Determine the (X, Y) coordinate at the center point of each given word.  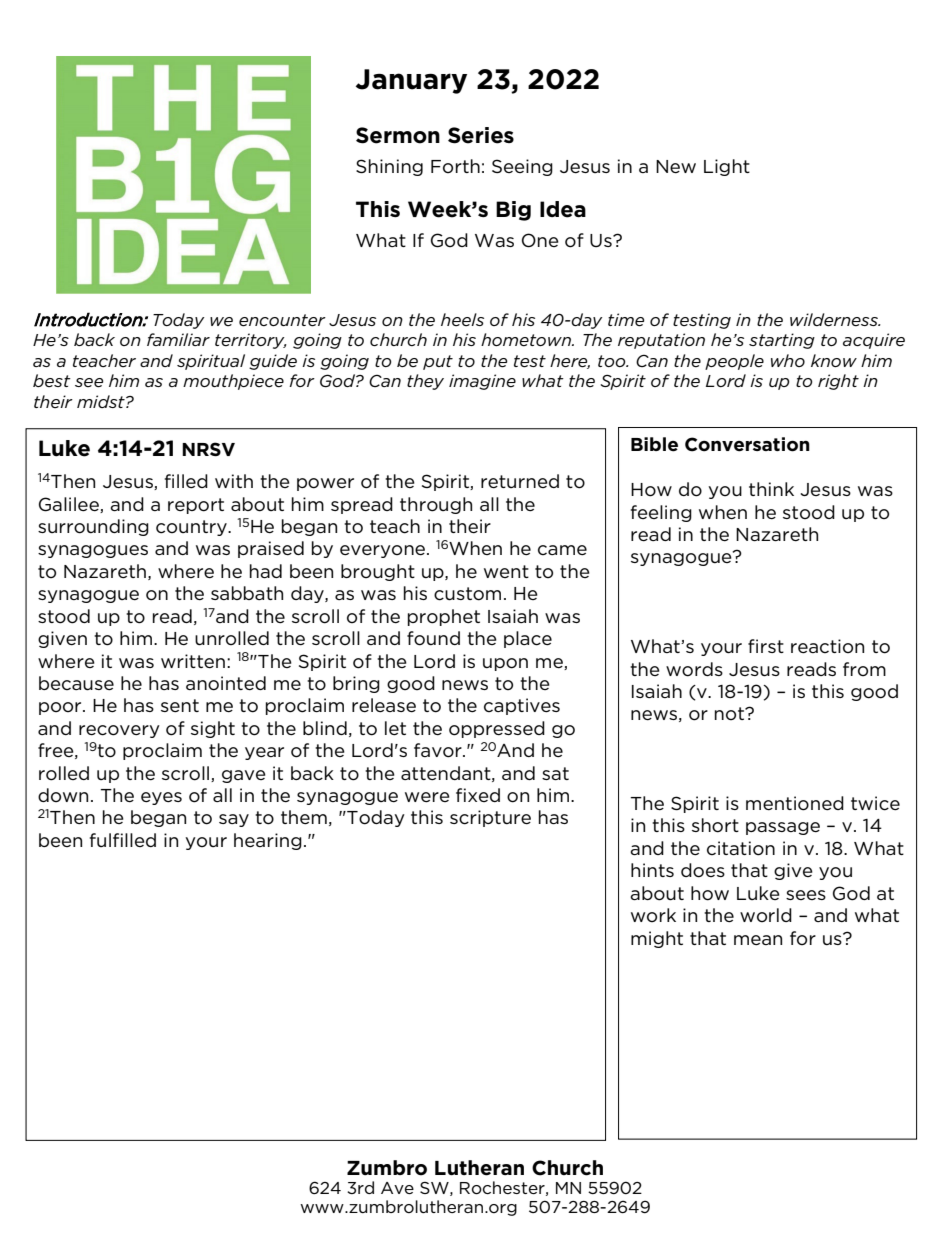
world (766, 915)
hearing (268, 841)
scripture (490, 818)
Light (727, 167)
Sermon (398, 135)
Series (481, 135)
